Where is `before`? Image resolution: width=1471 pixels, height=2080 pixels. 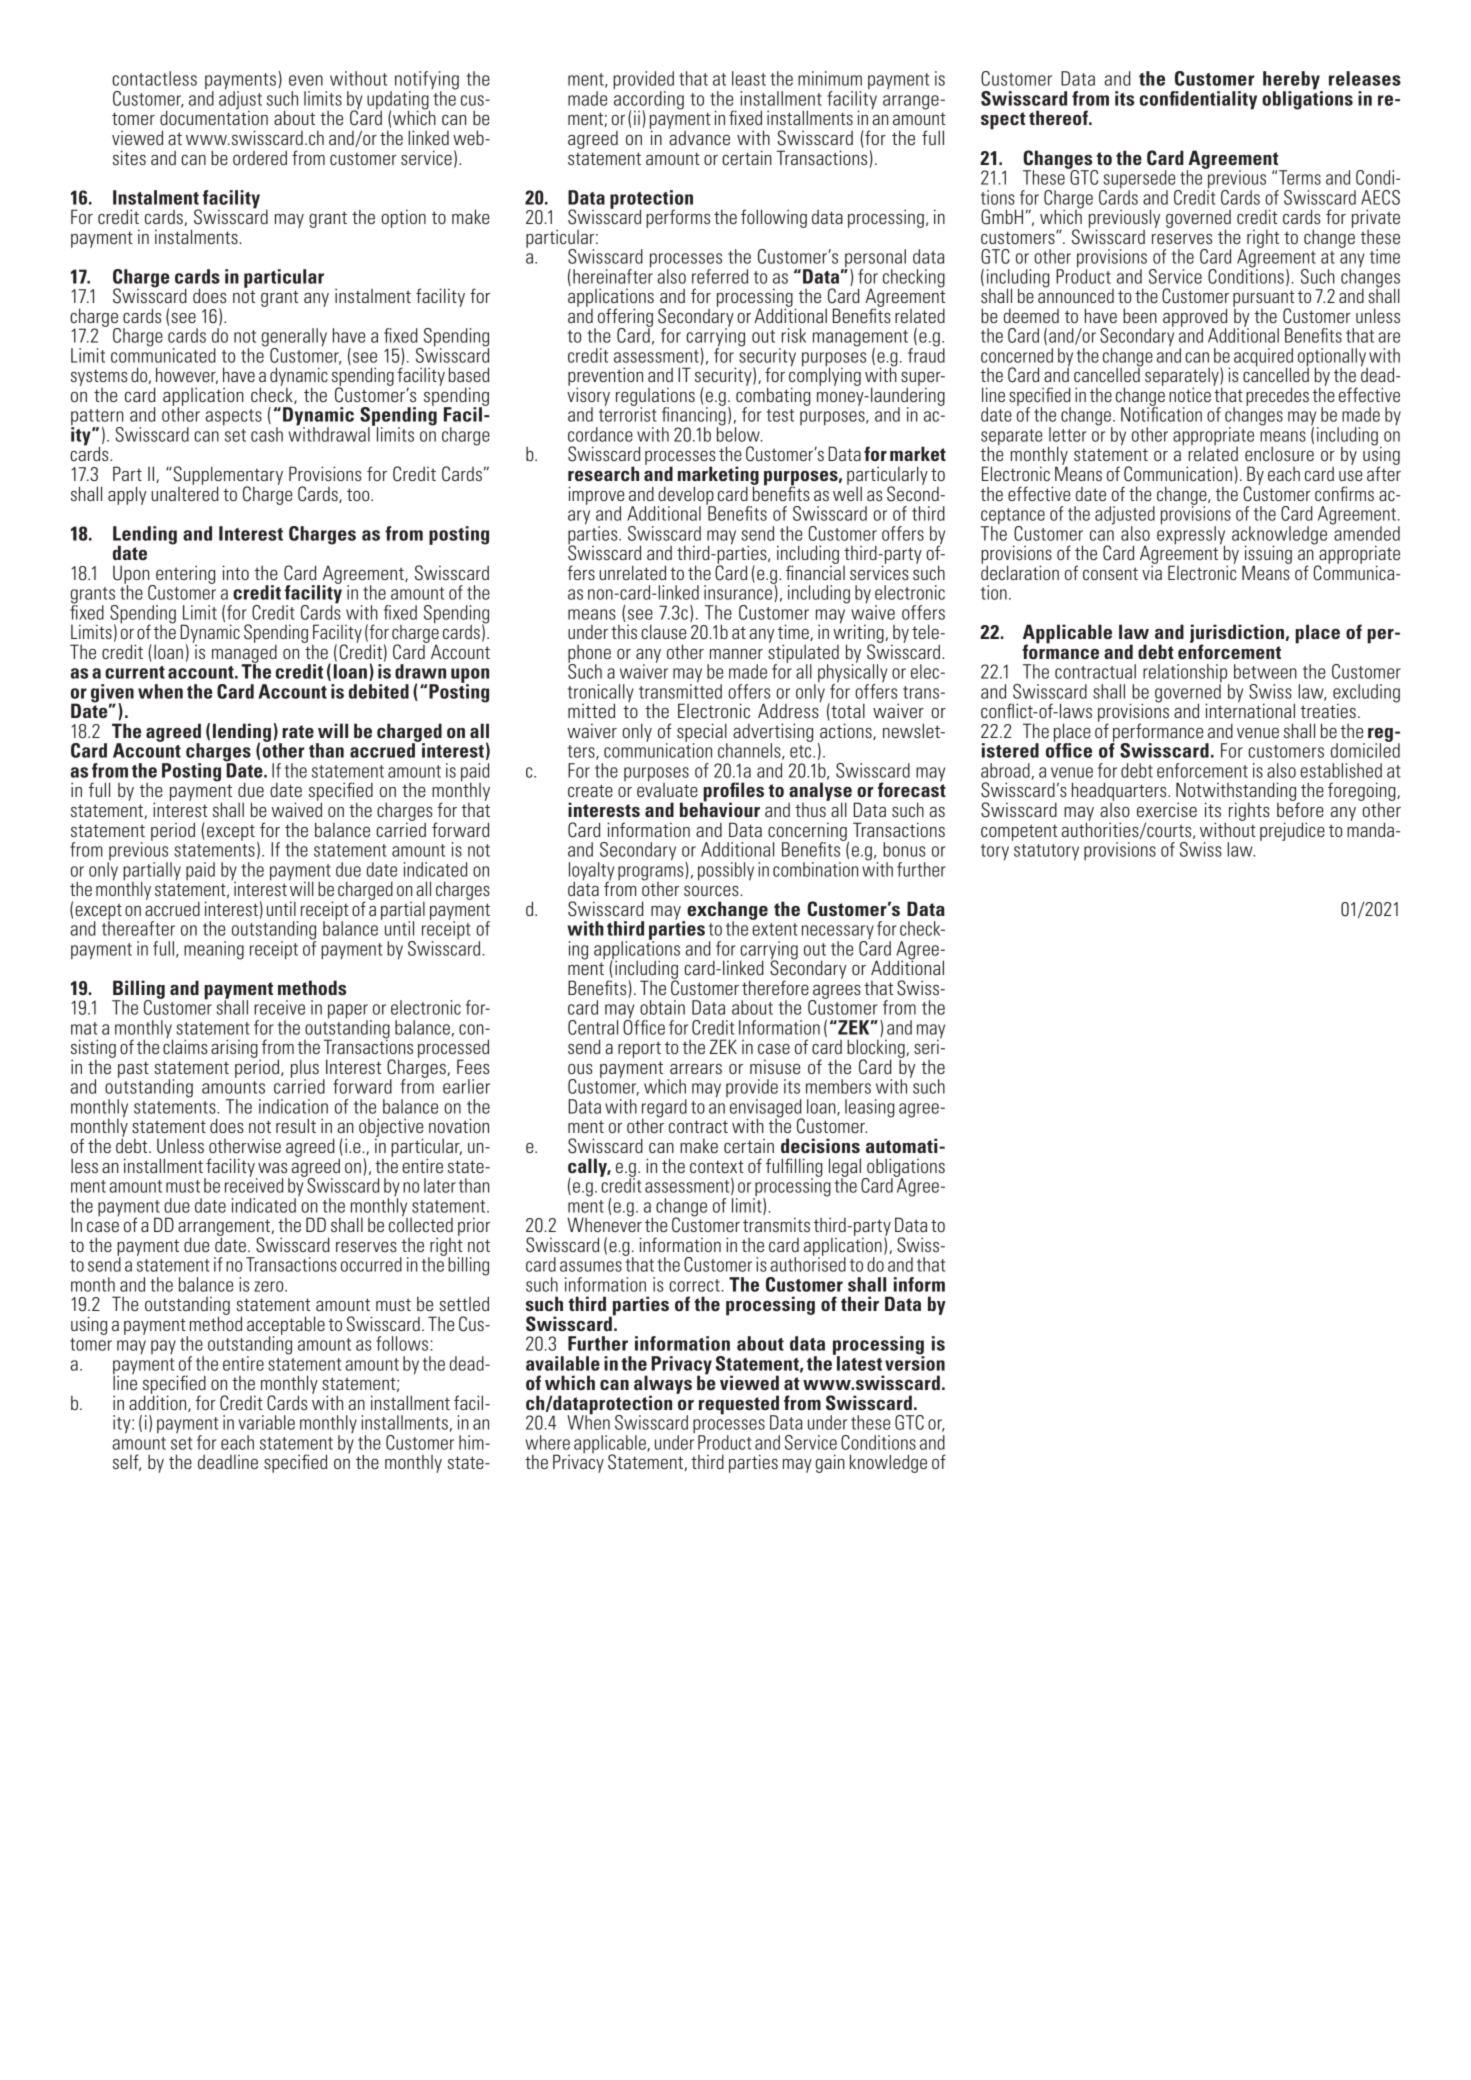 before is located at coordinates (1300, 808).
